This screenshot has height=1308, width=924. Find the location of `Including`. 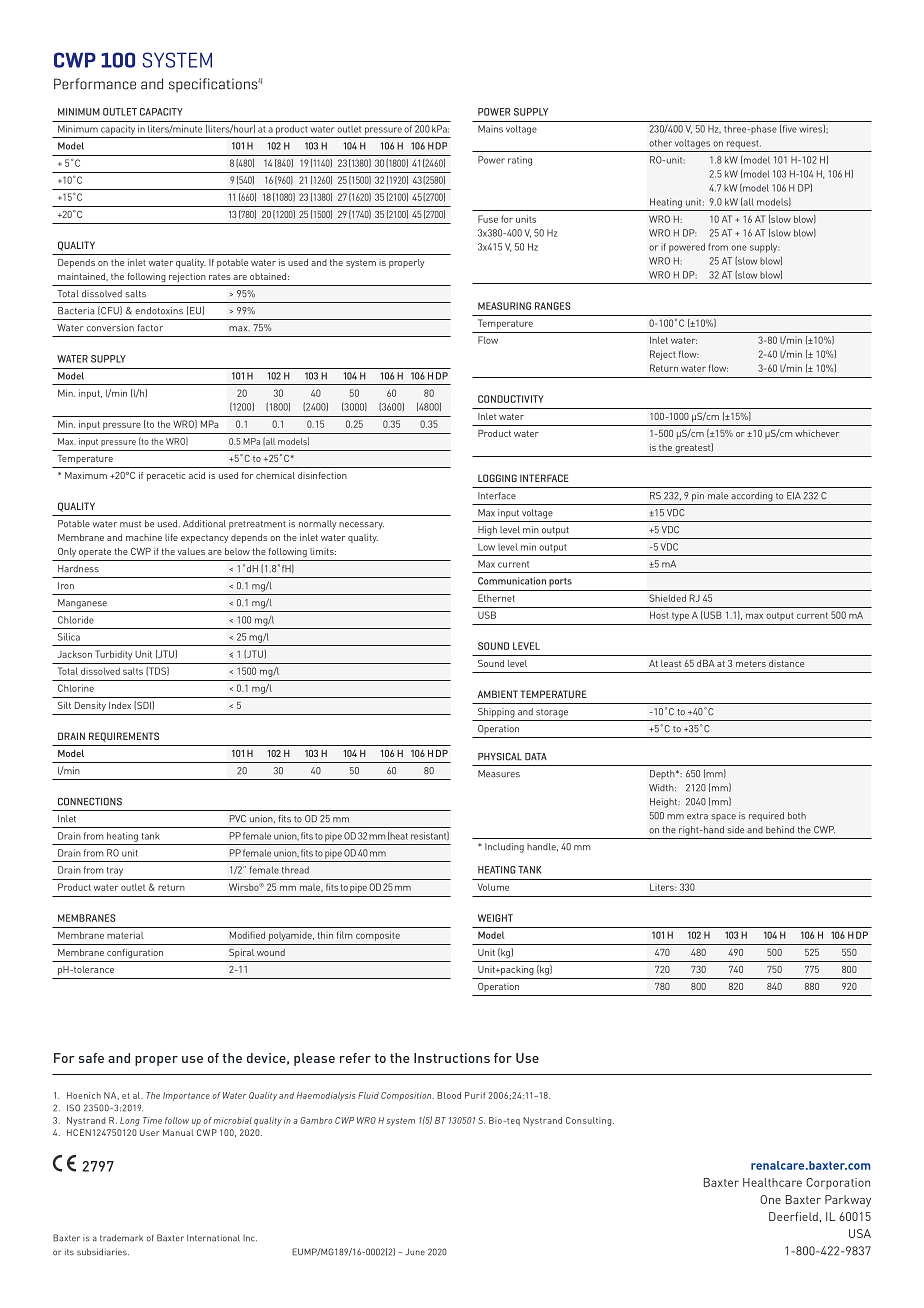

Including is located at coordinates (504, 848).
